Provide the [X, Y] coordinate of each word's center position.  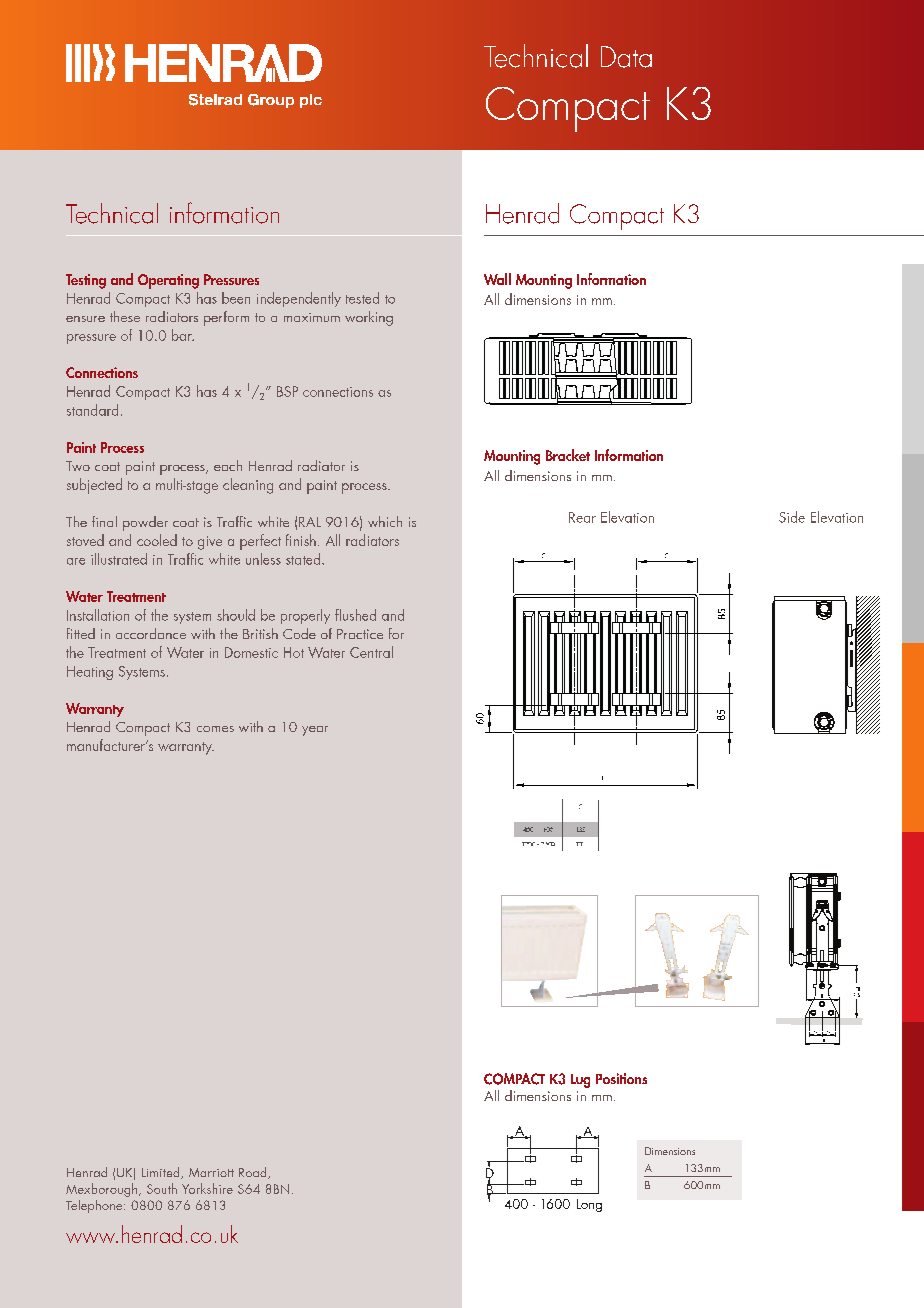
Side [792, 517]
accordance [151, 633]
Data [626, 57]
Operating [168, 281]
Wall [497, 279]
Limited [162, 1173]
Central [371, 652]
